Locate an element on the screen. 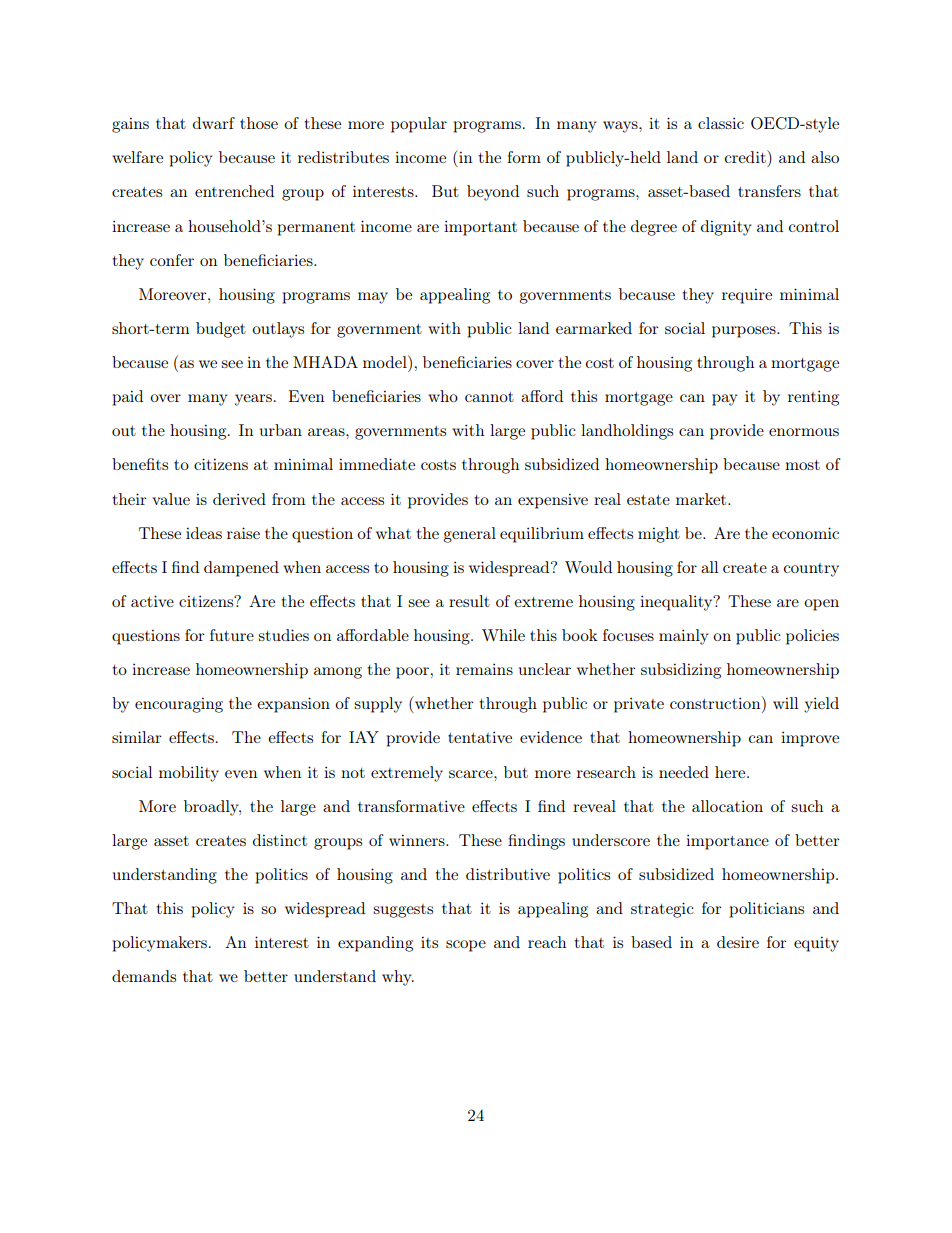  general is located at coordinates (469, 535).
